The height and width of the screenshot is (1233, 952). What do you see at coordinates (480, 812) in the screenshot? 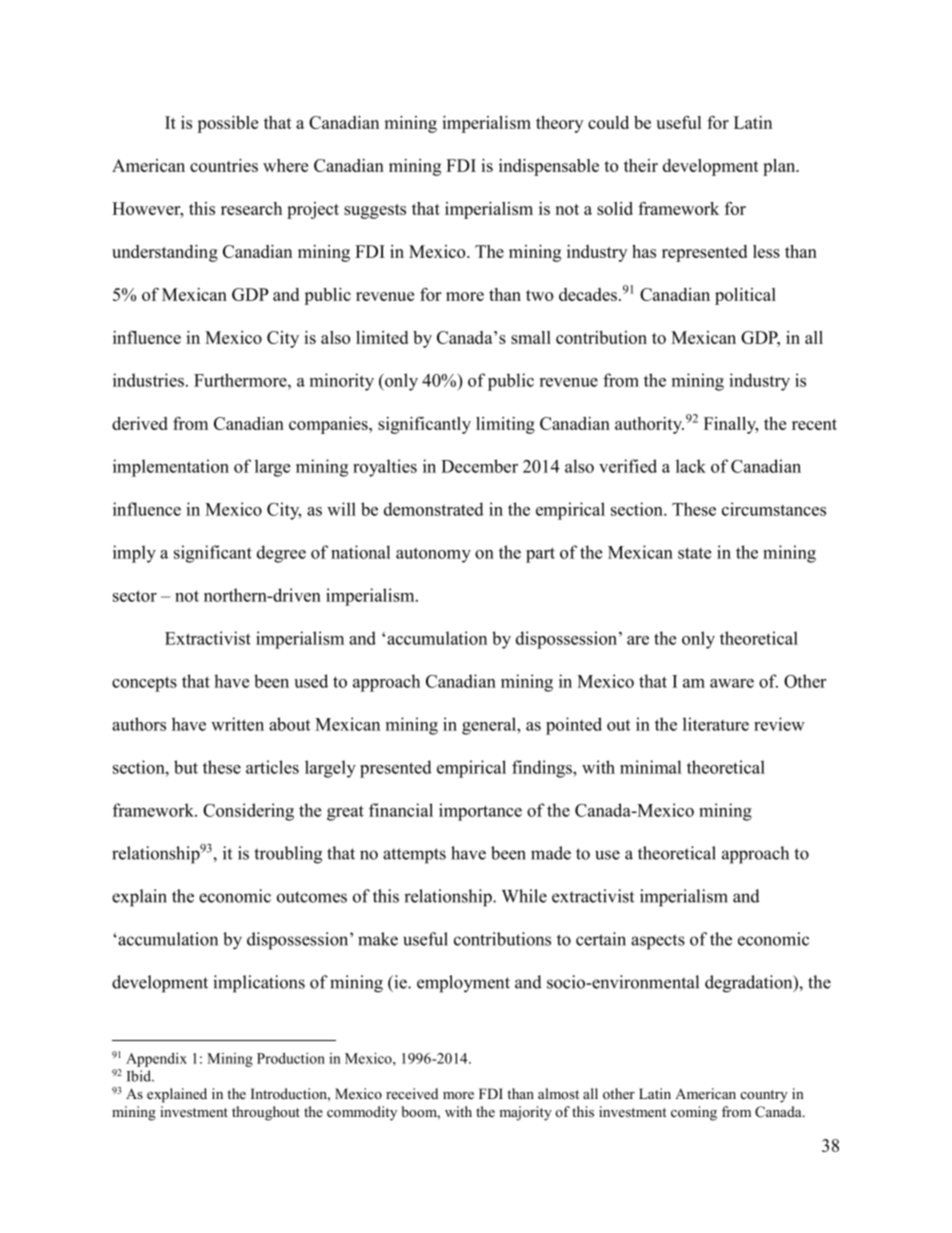
I see `importance` at bounding box center [480, 812].
